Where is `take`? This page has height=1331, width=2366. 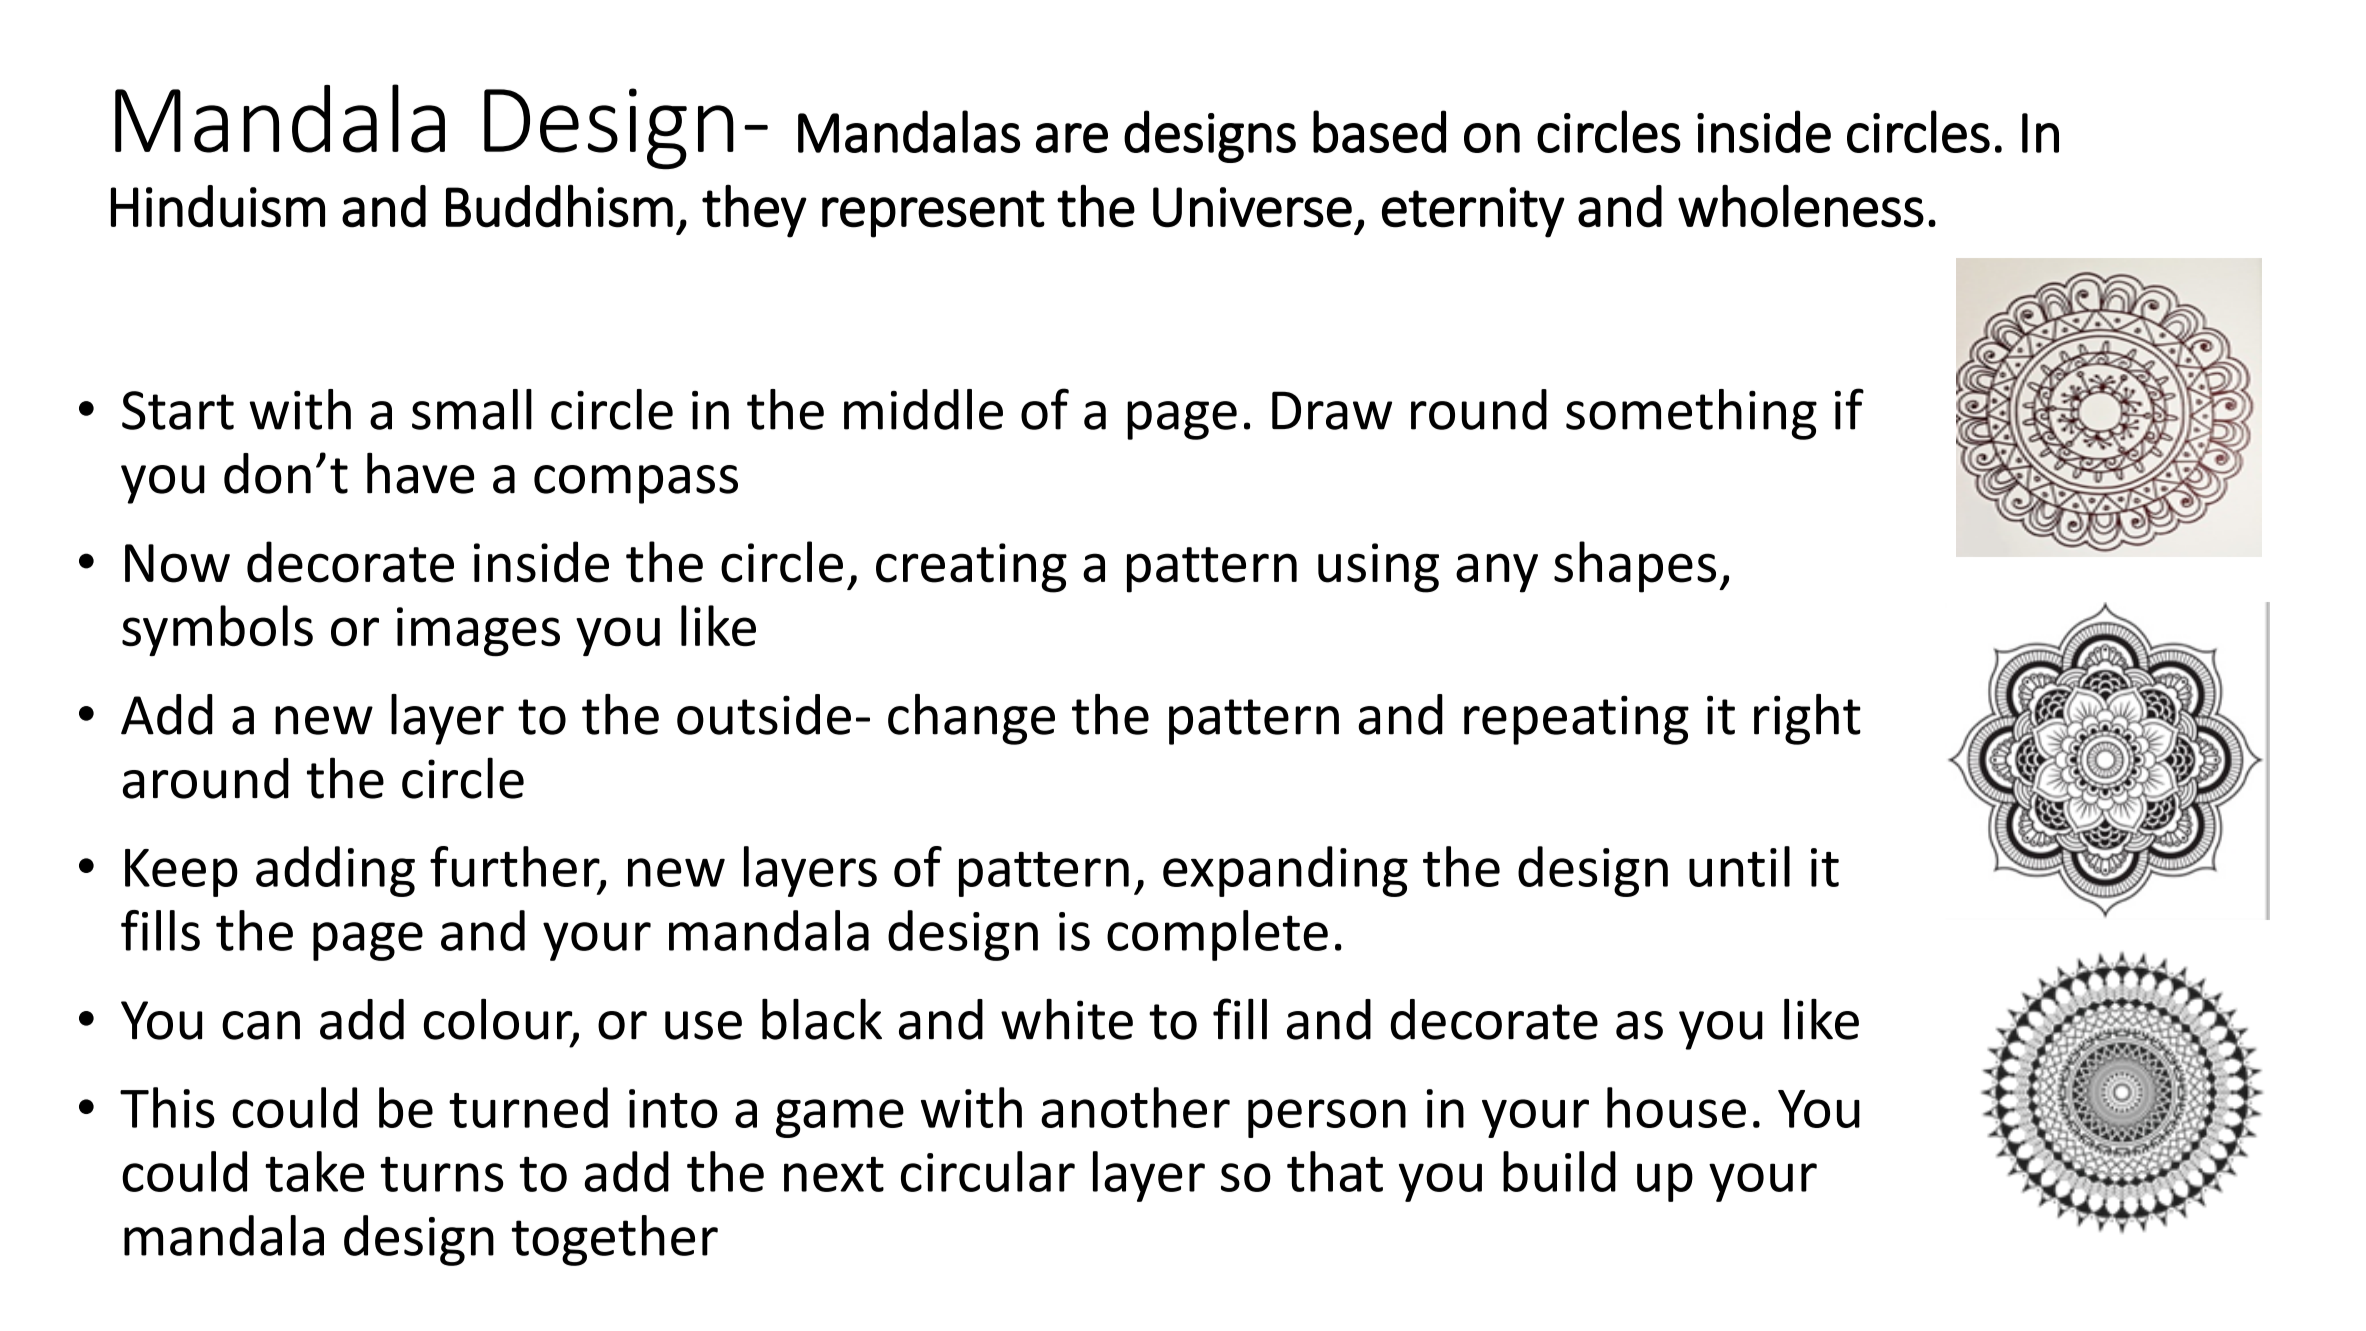 take is located at coordinates (314, 1171).
